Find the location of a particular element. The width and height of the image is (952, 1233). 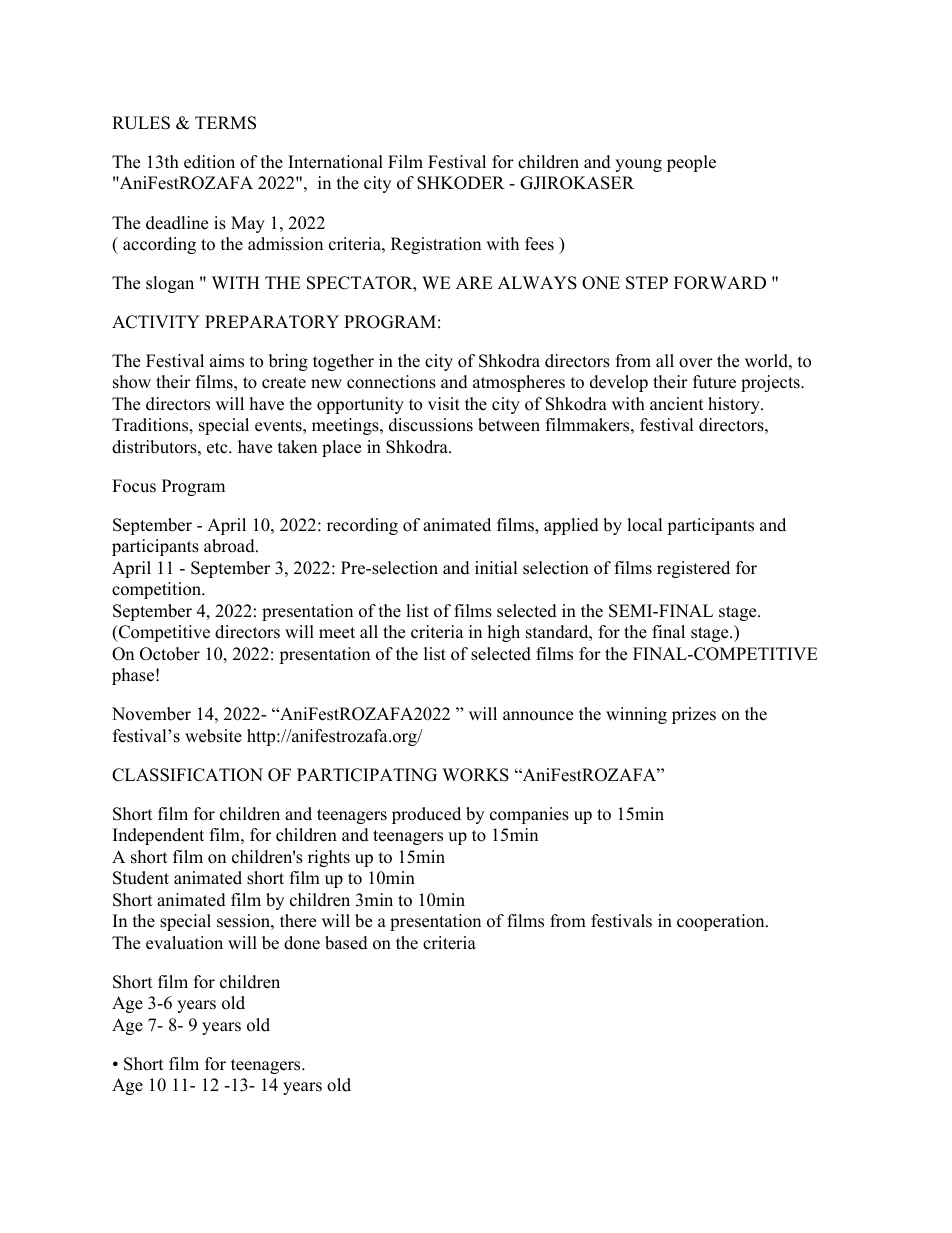

local is located at coordinates (645, 525).
